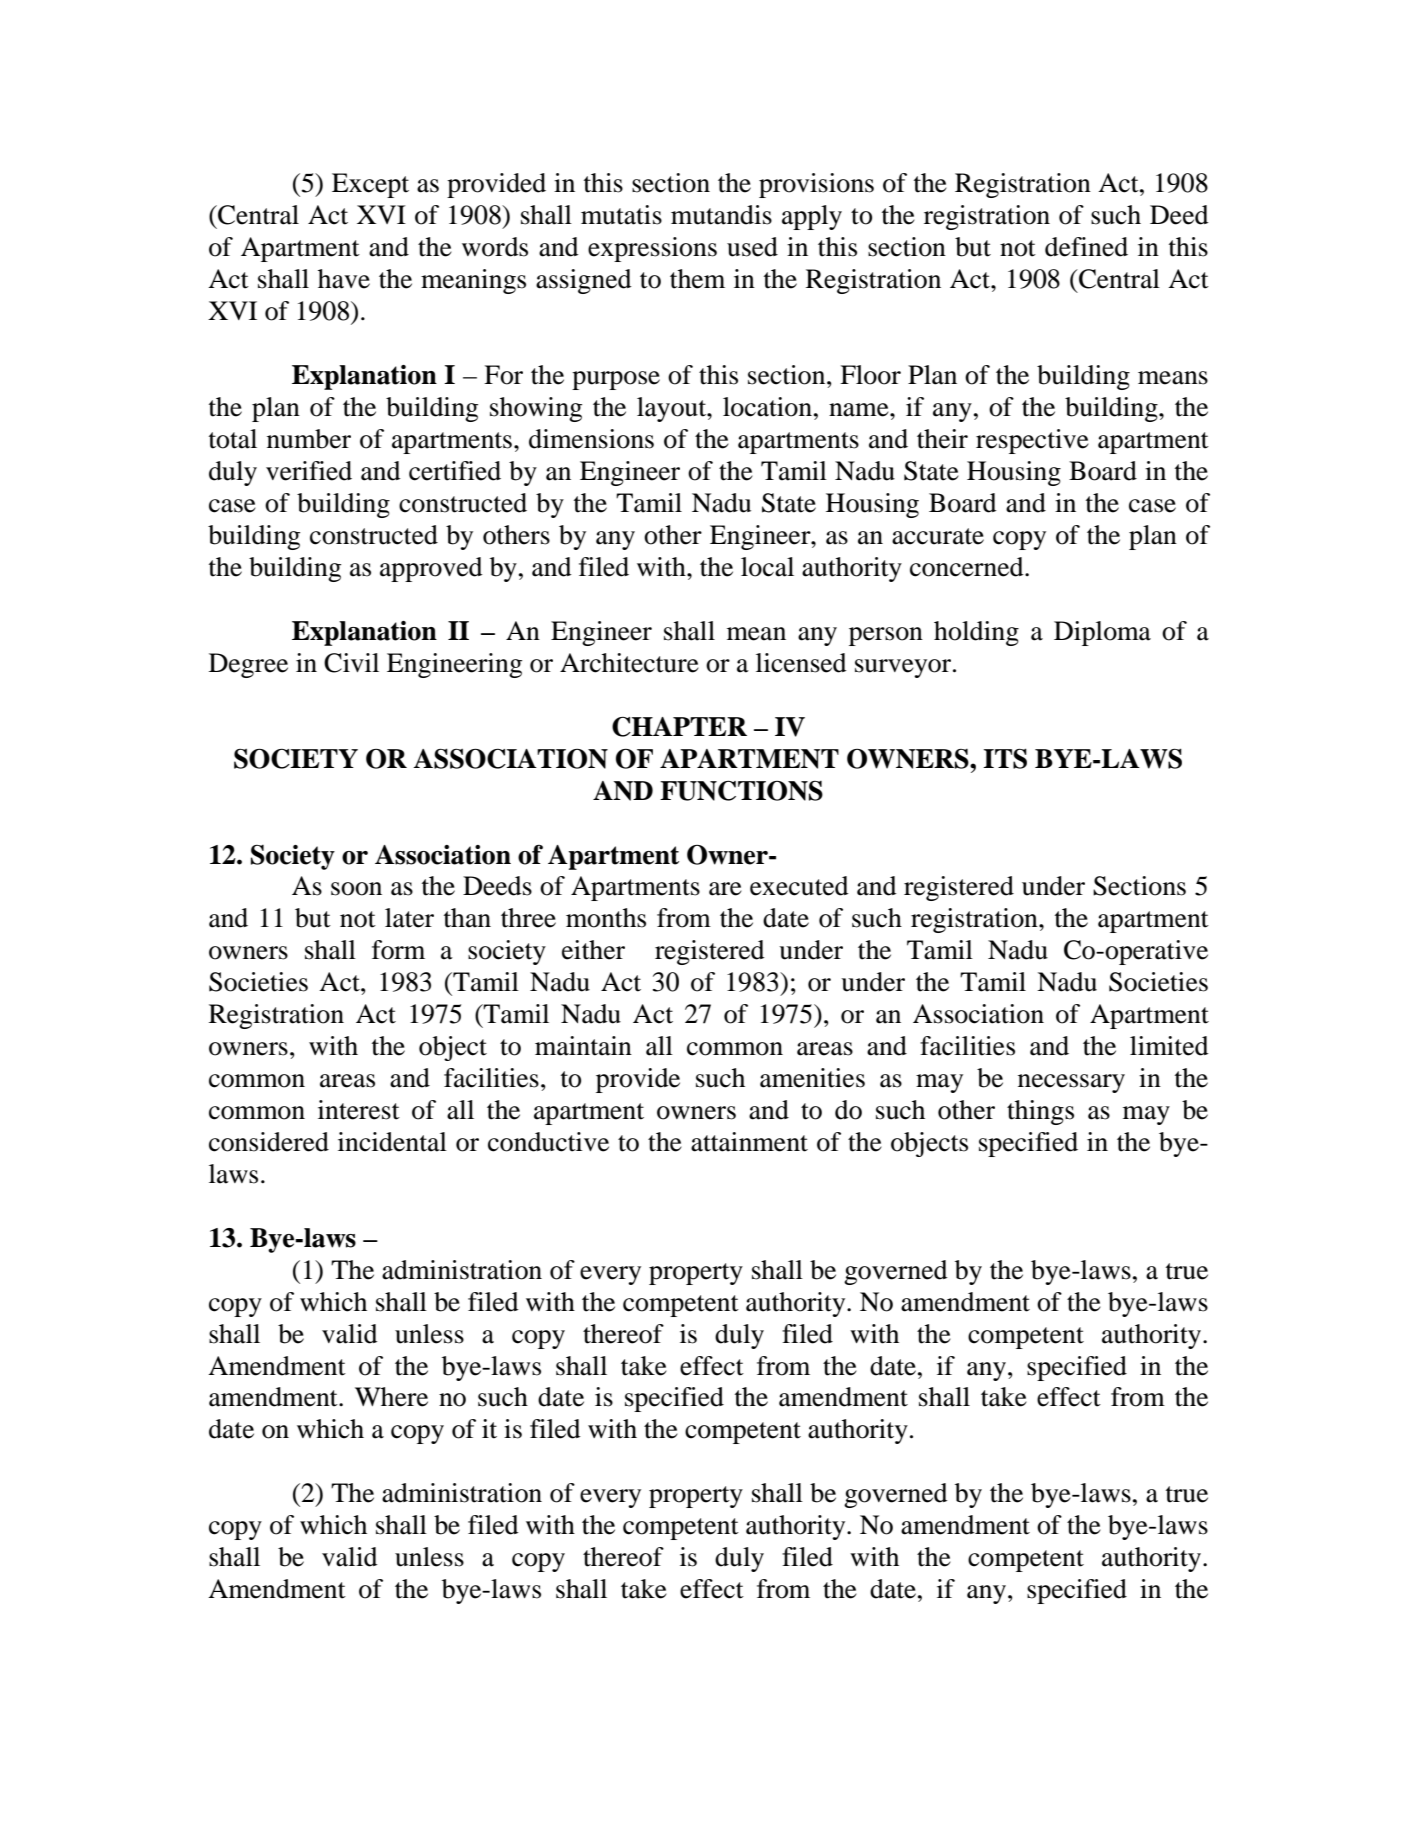 Image resolution: width=1417 pixels, height=1834 pixels. I want to click on FUNCTIONS, so click(741, 790).
